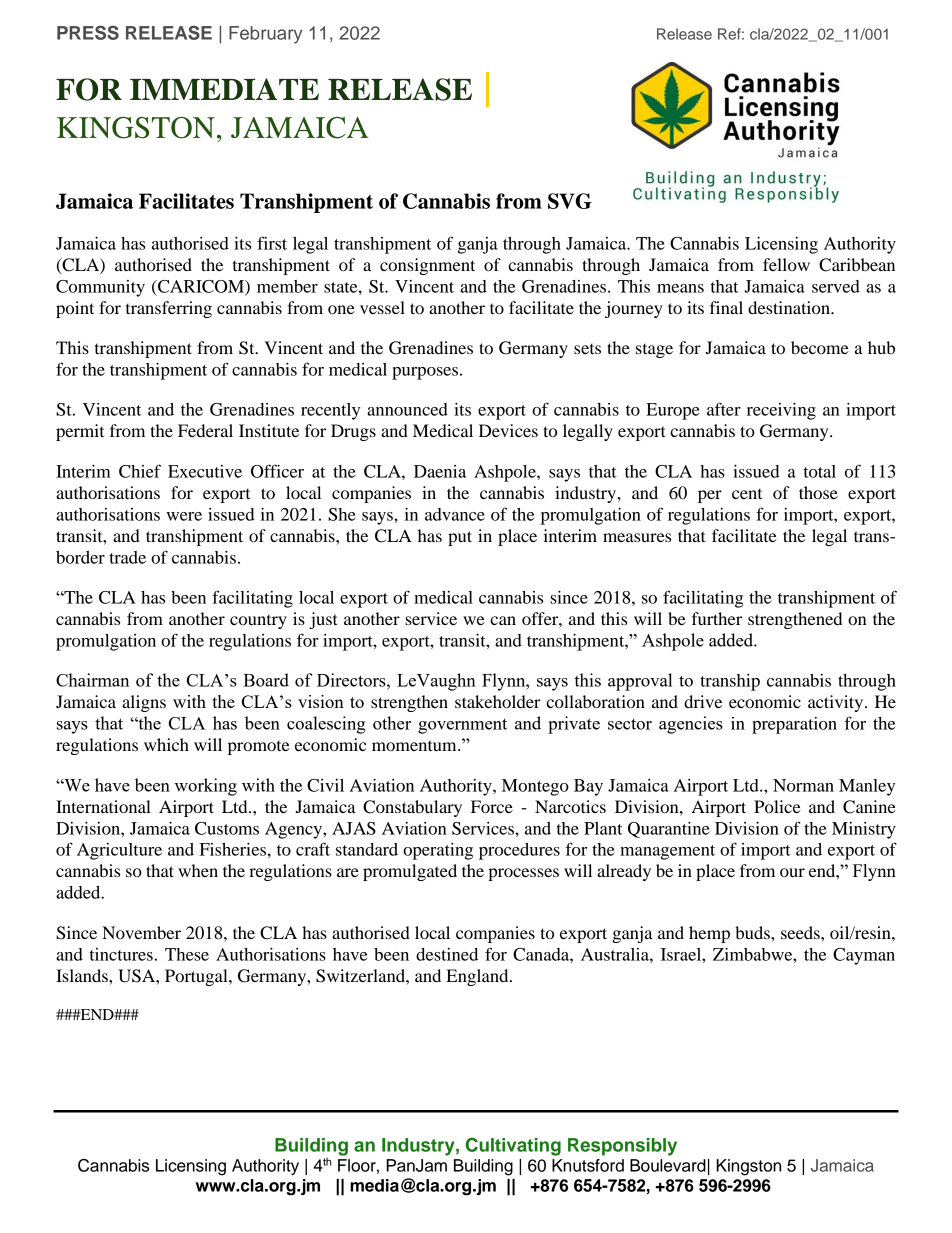  Describe the element at coordinates (668, 1165) in the page. I see `Boulevard` at that location.
